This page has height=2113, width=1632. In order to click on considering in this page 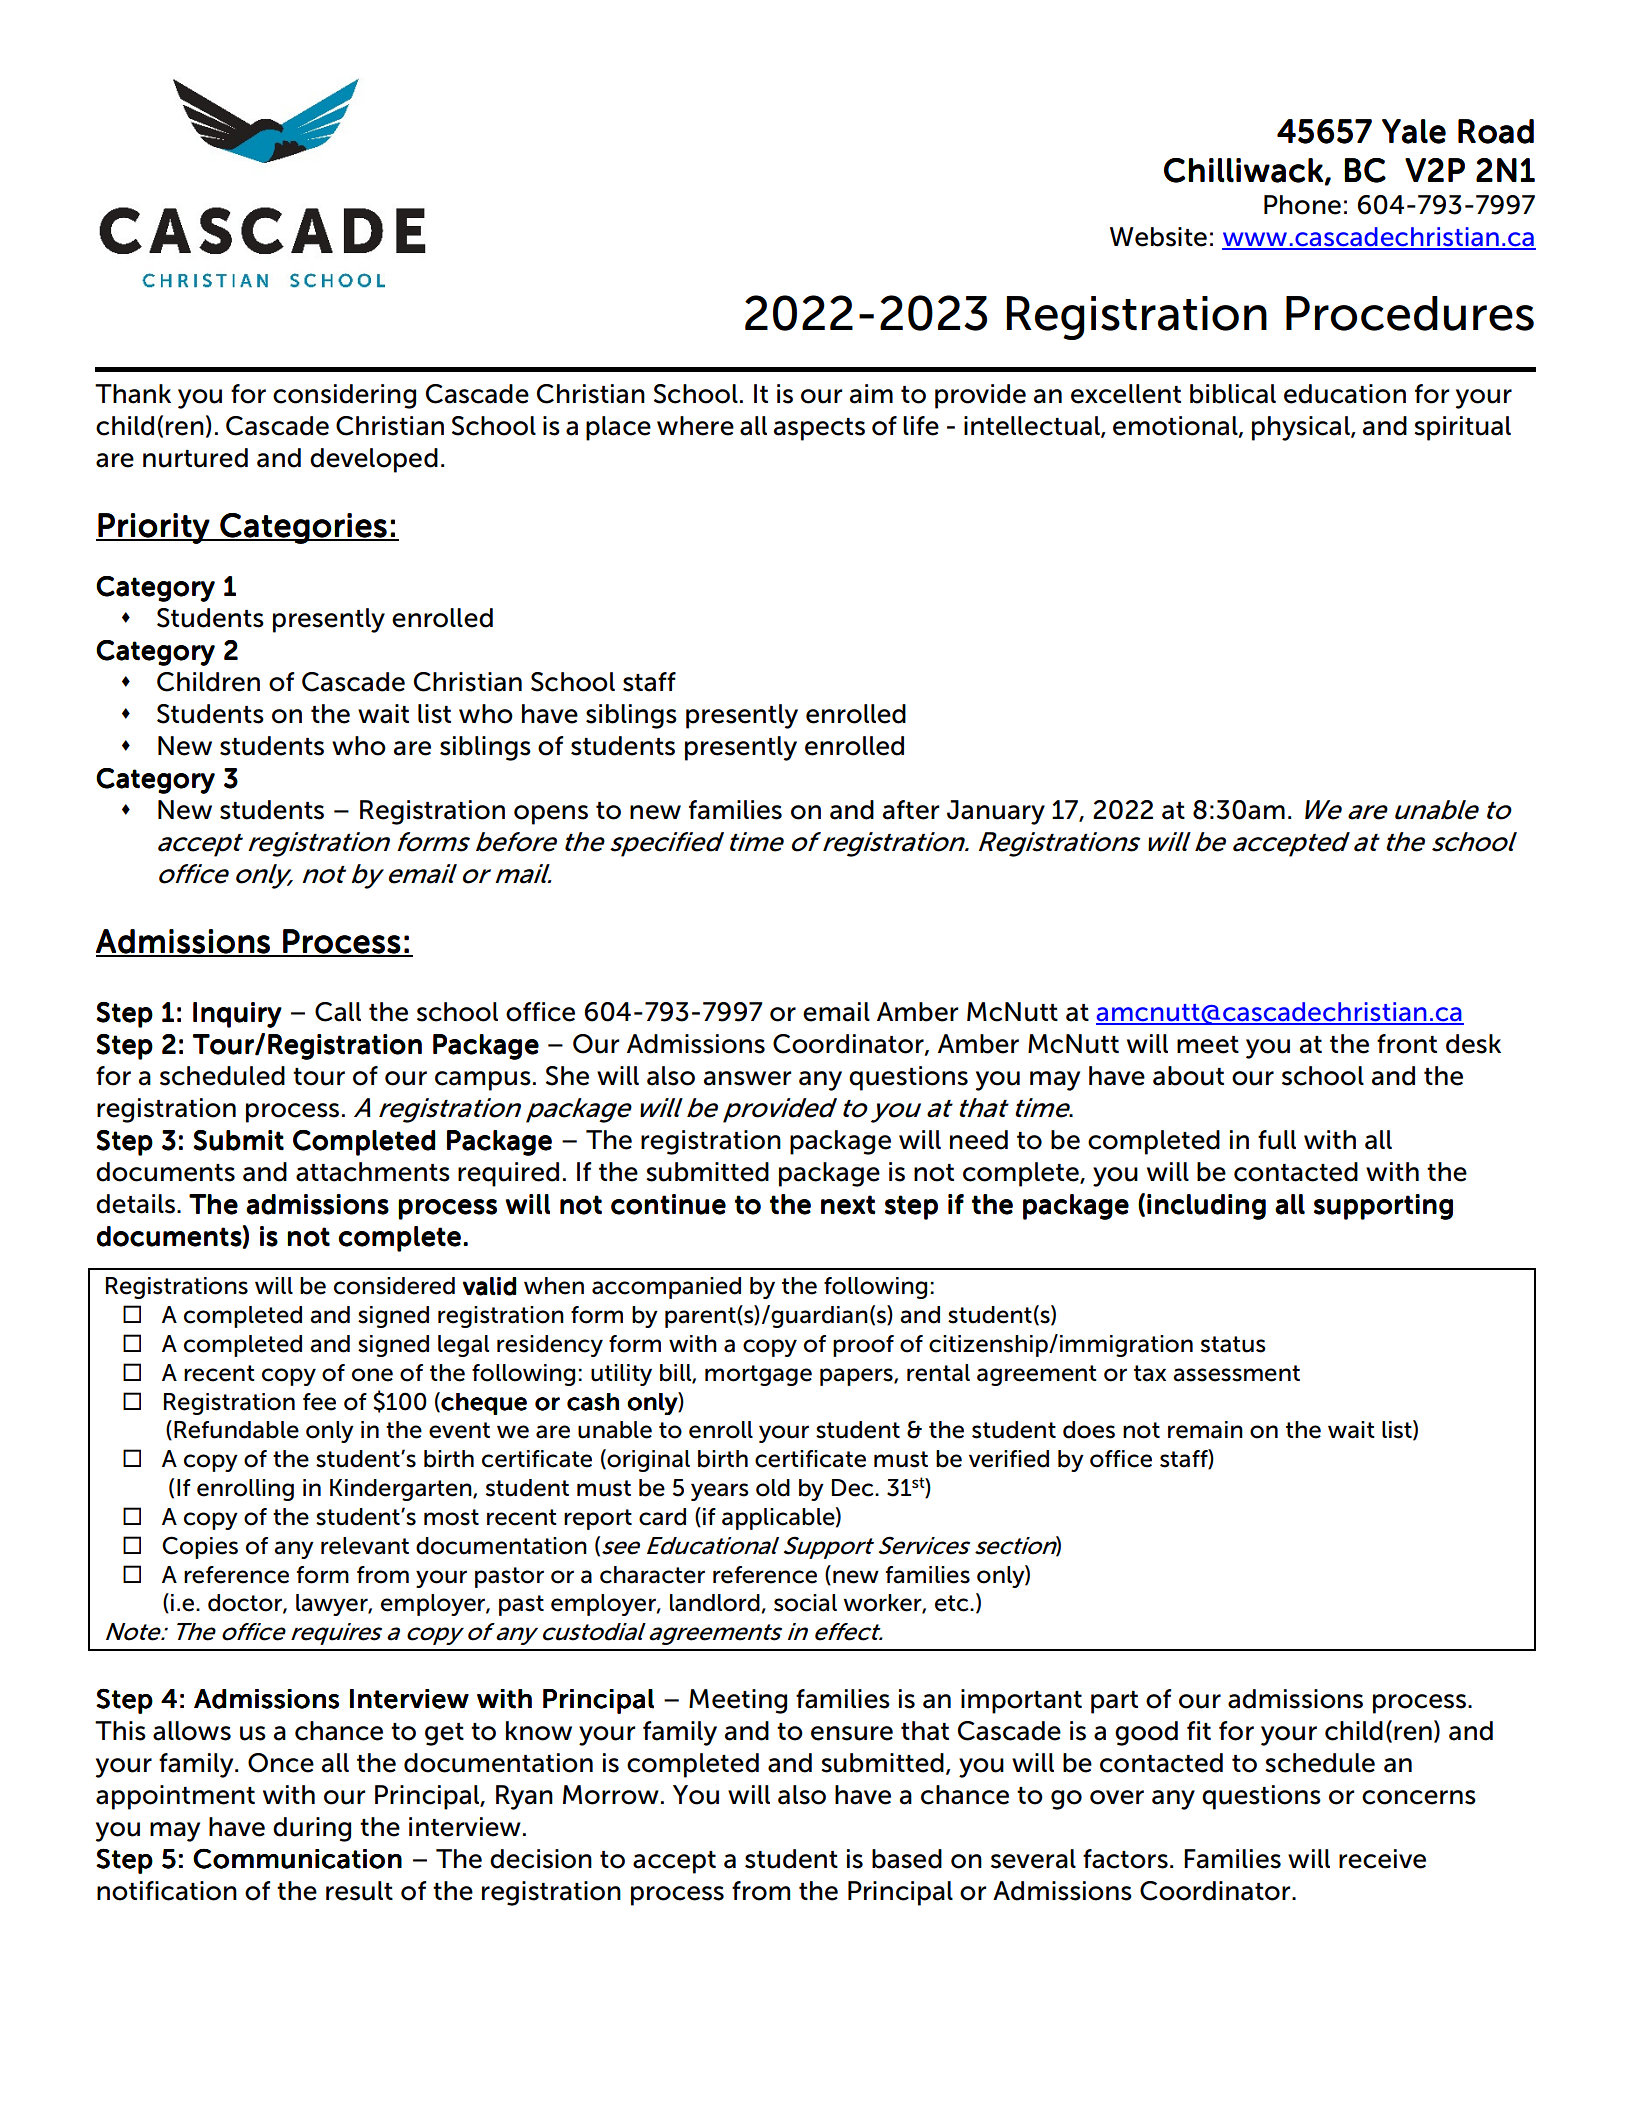, I will do `click(344, 396)`.
